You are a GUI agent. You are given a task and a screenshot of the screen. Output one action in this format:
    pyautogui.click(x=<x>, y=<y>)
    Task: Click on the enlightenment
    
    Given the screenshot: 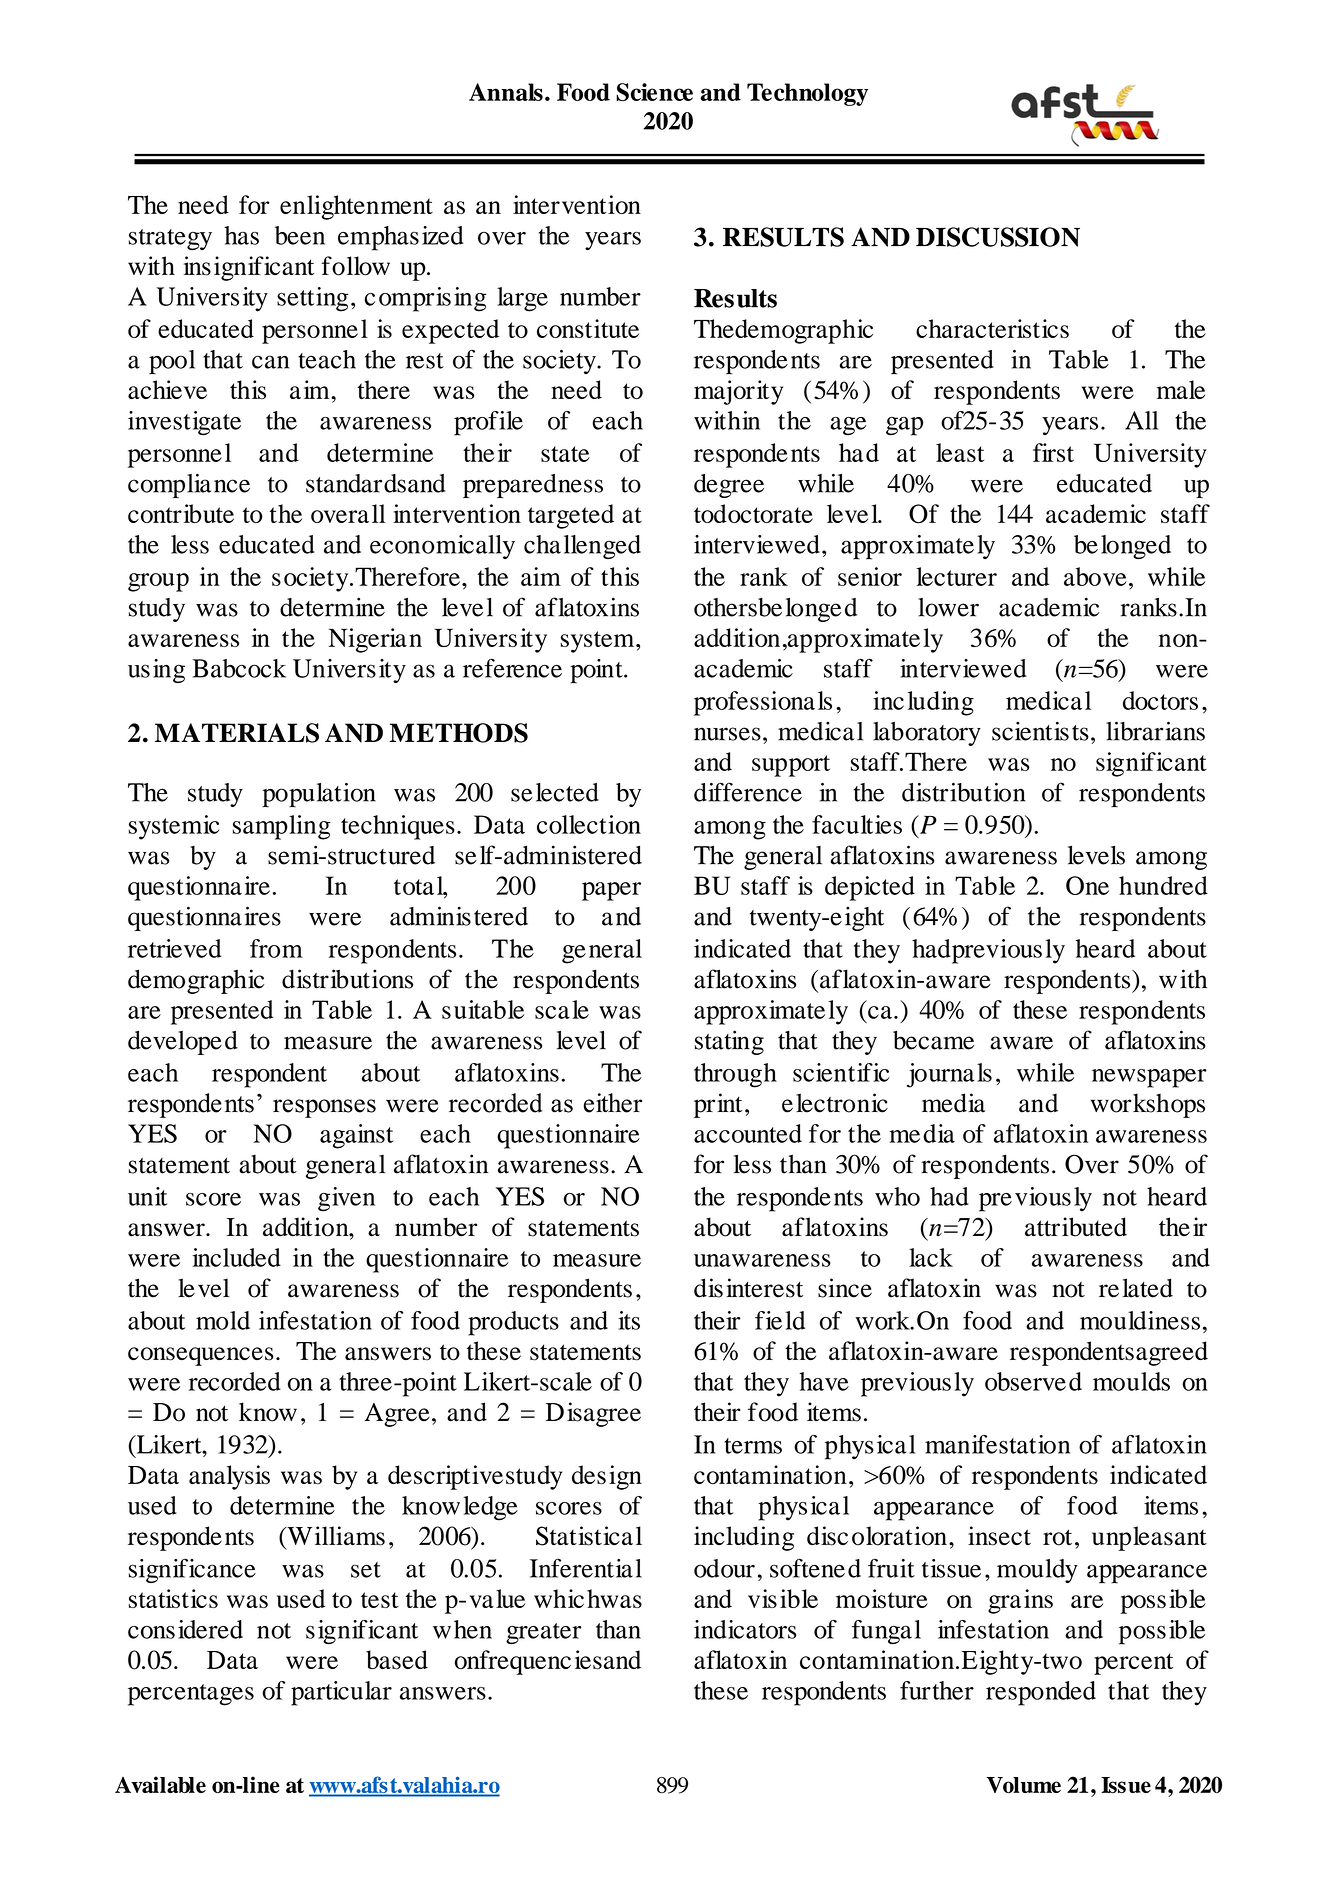 What is the action you would take?
    pyautogui.click(x=356, y=207)
